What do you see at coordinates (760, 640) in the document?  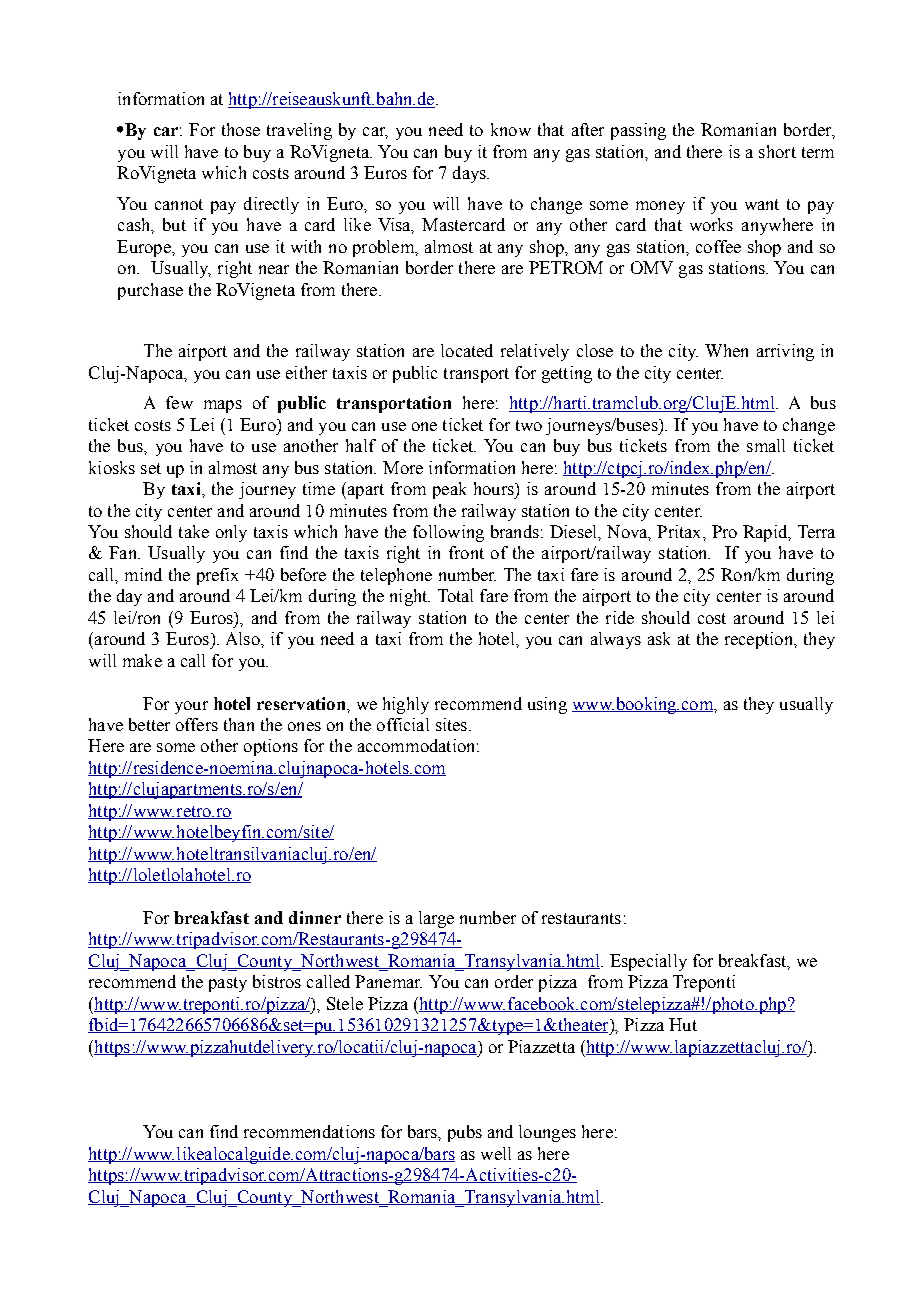 I see `reception` at bounding box center [760, 640].
